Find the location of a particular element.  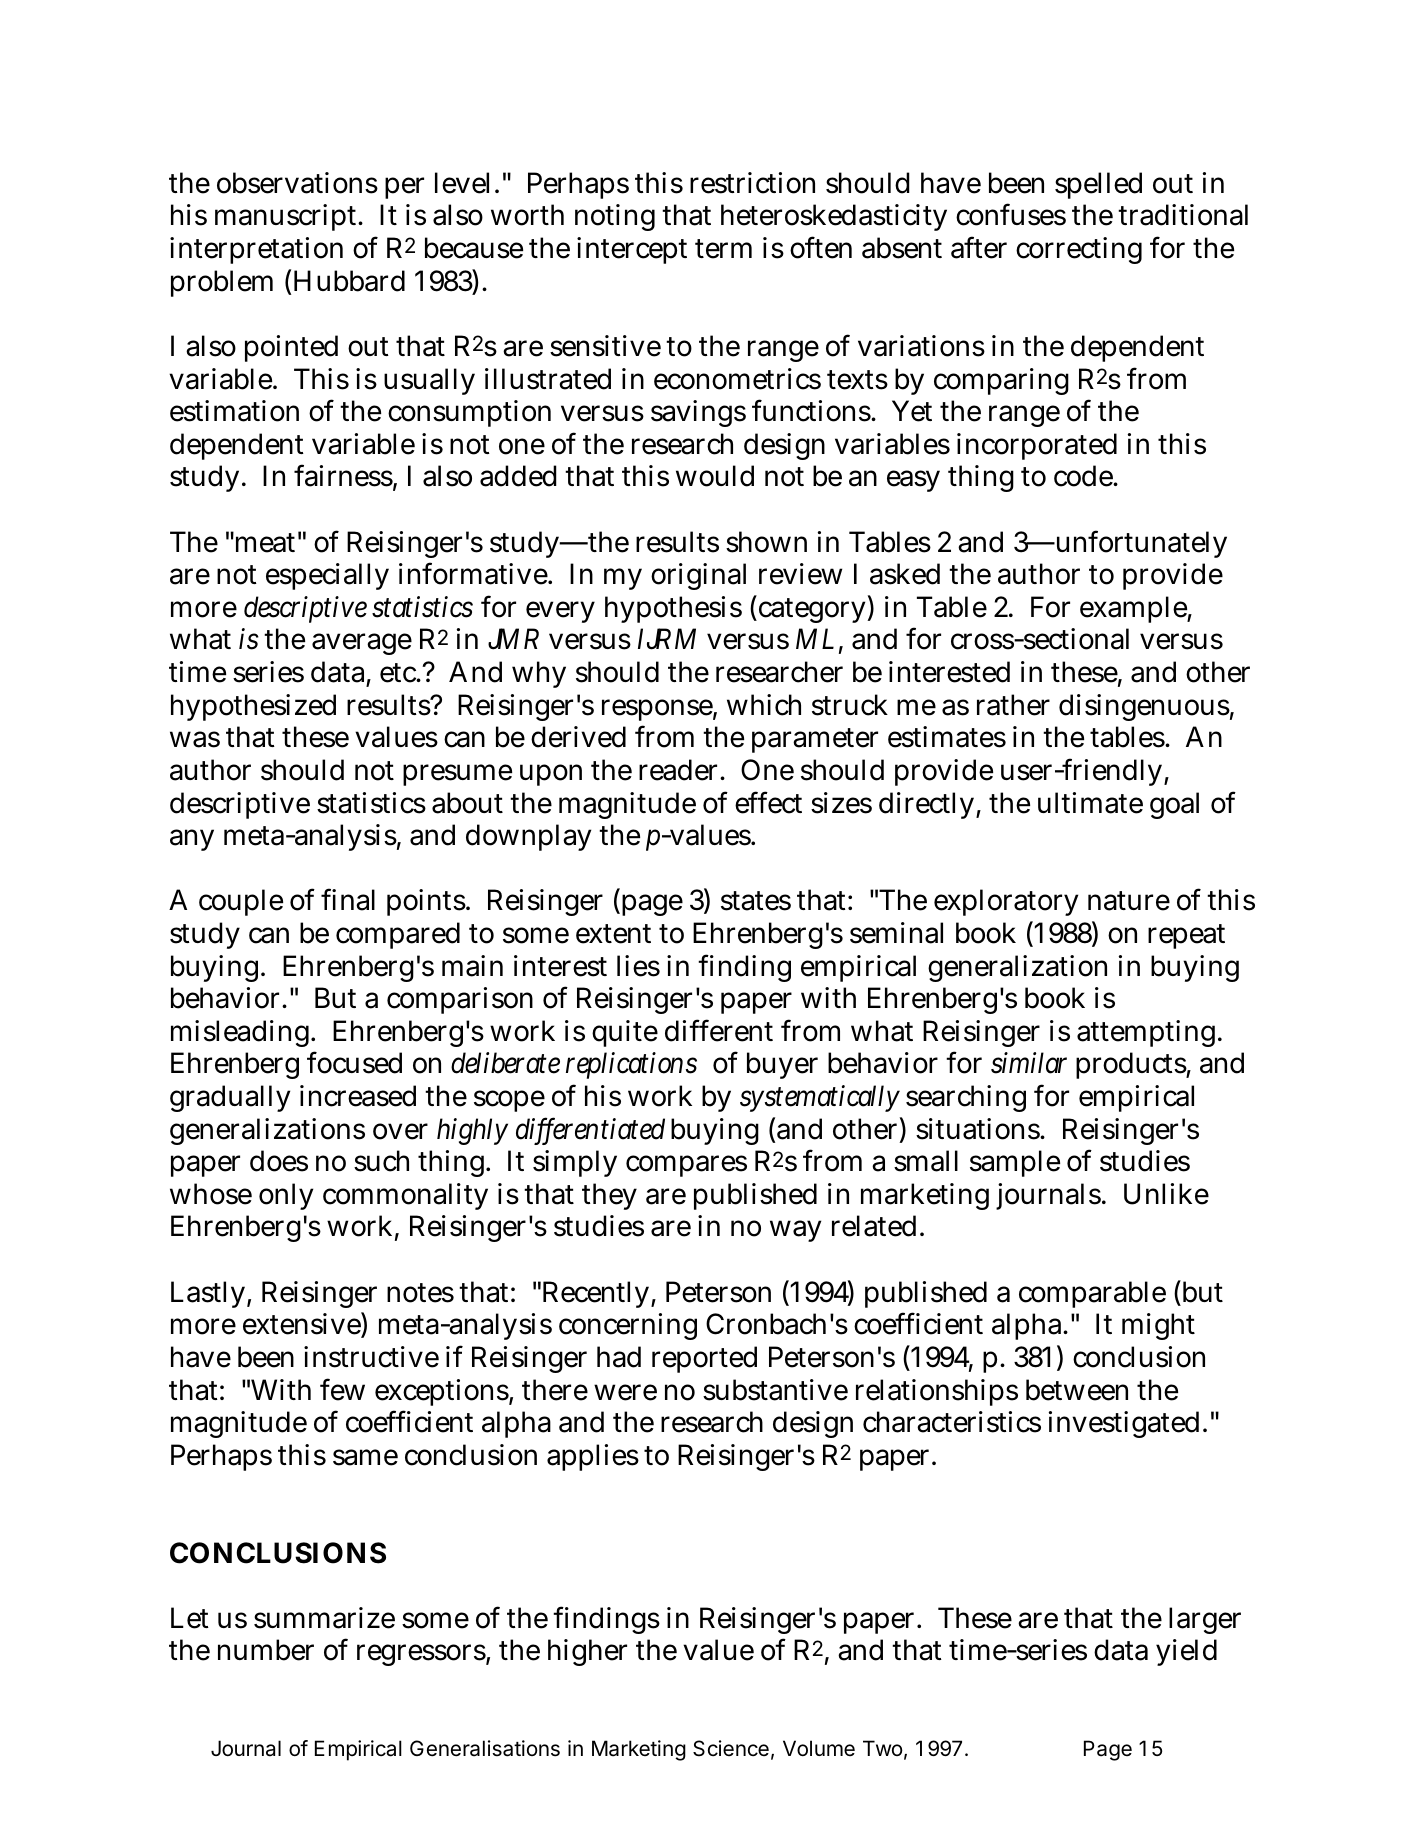

instructive is located at coordinates (371, 1357).
